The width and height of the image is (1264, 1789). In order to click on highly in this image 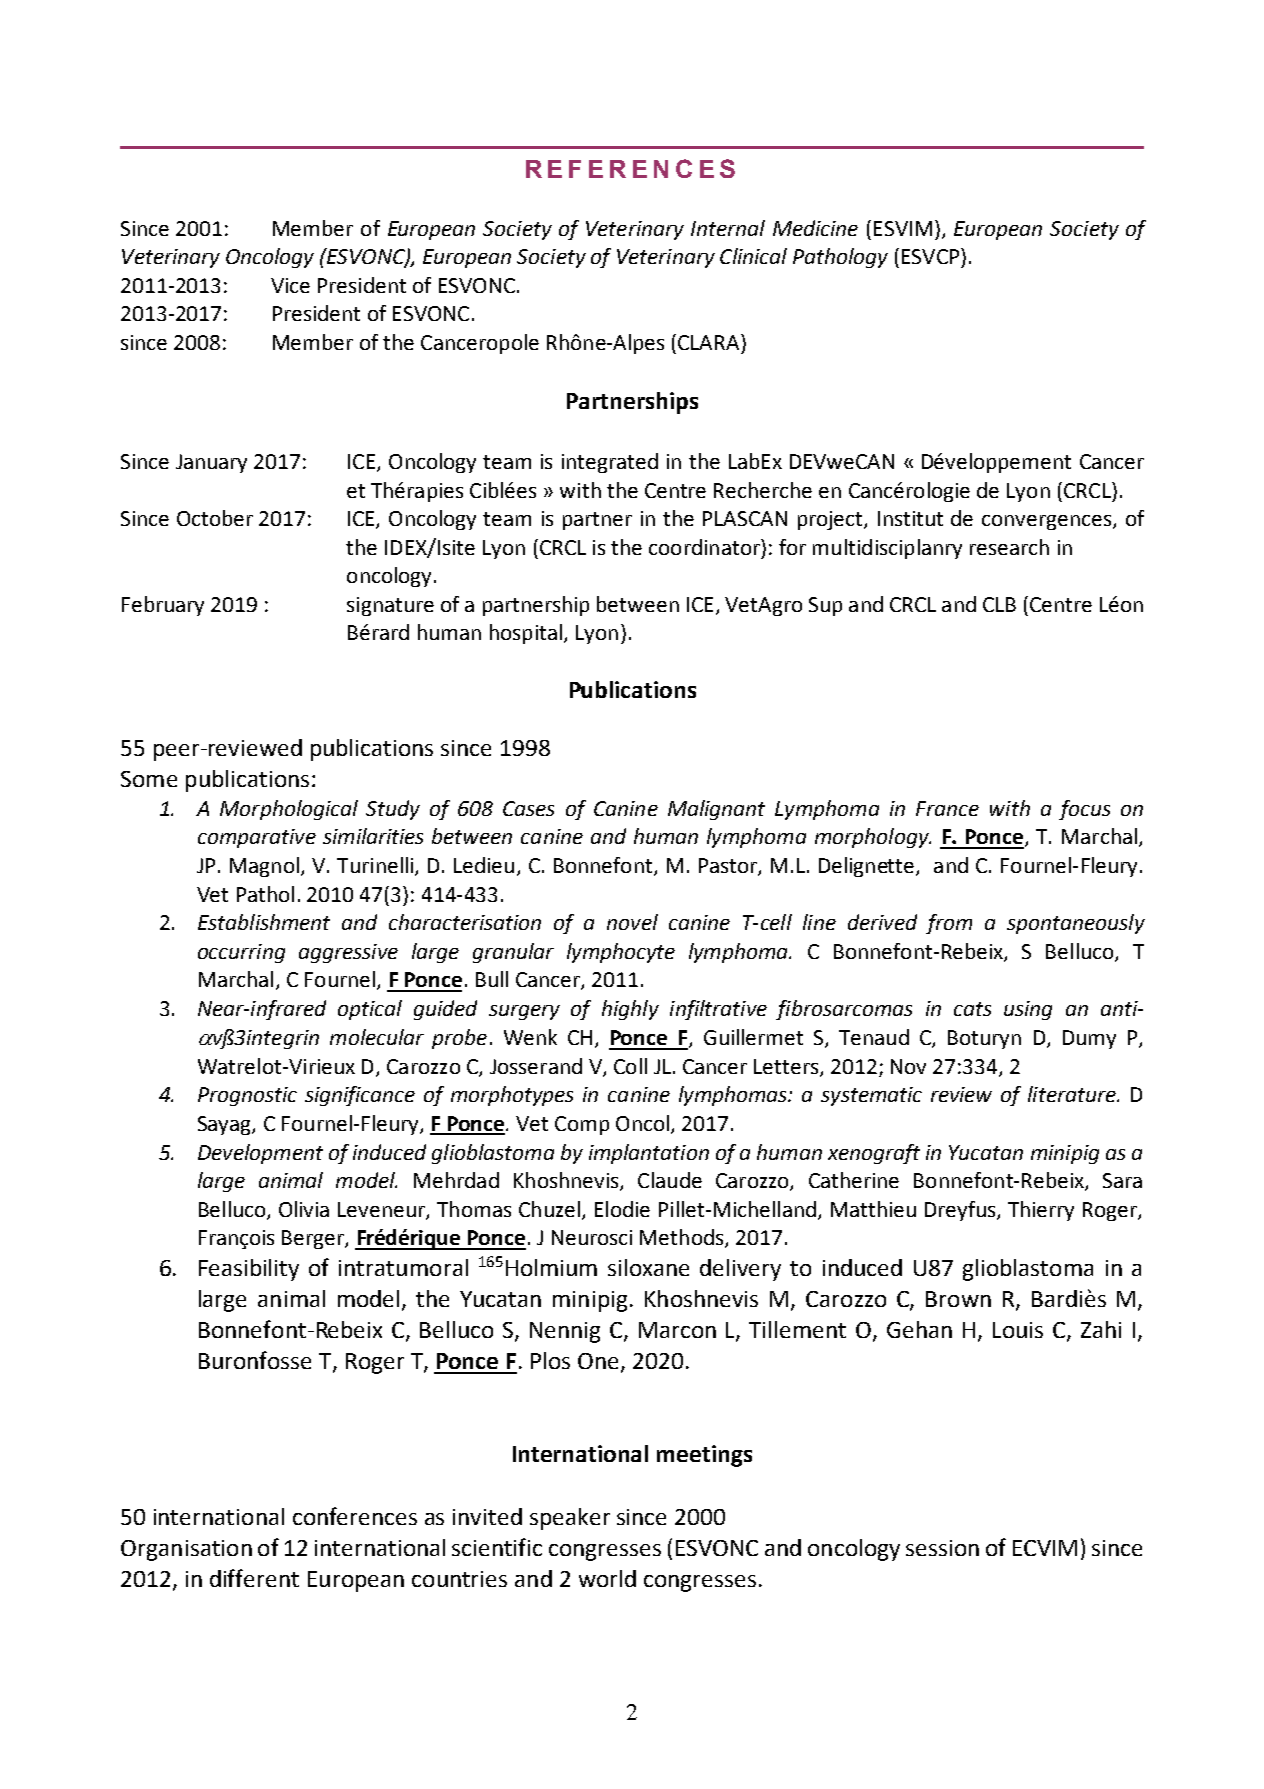, I will do `click(630, 1010)`.
